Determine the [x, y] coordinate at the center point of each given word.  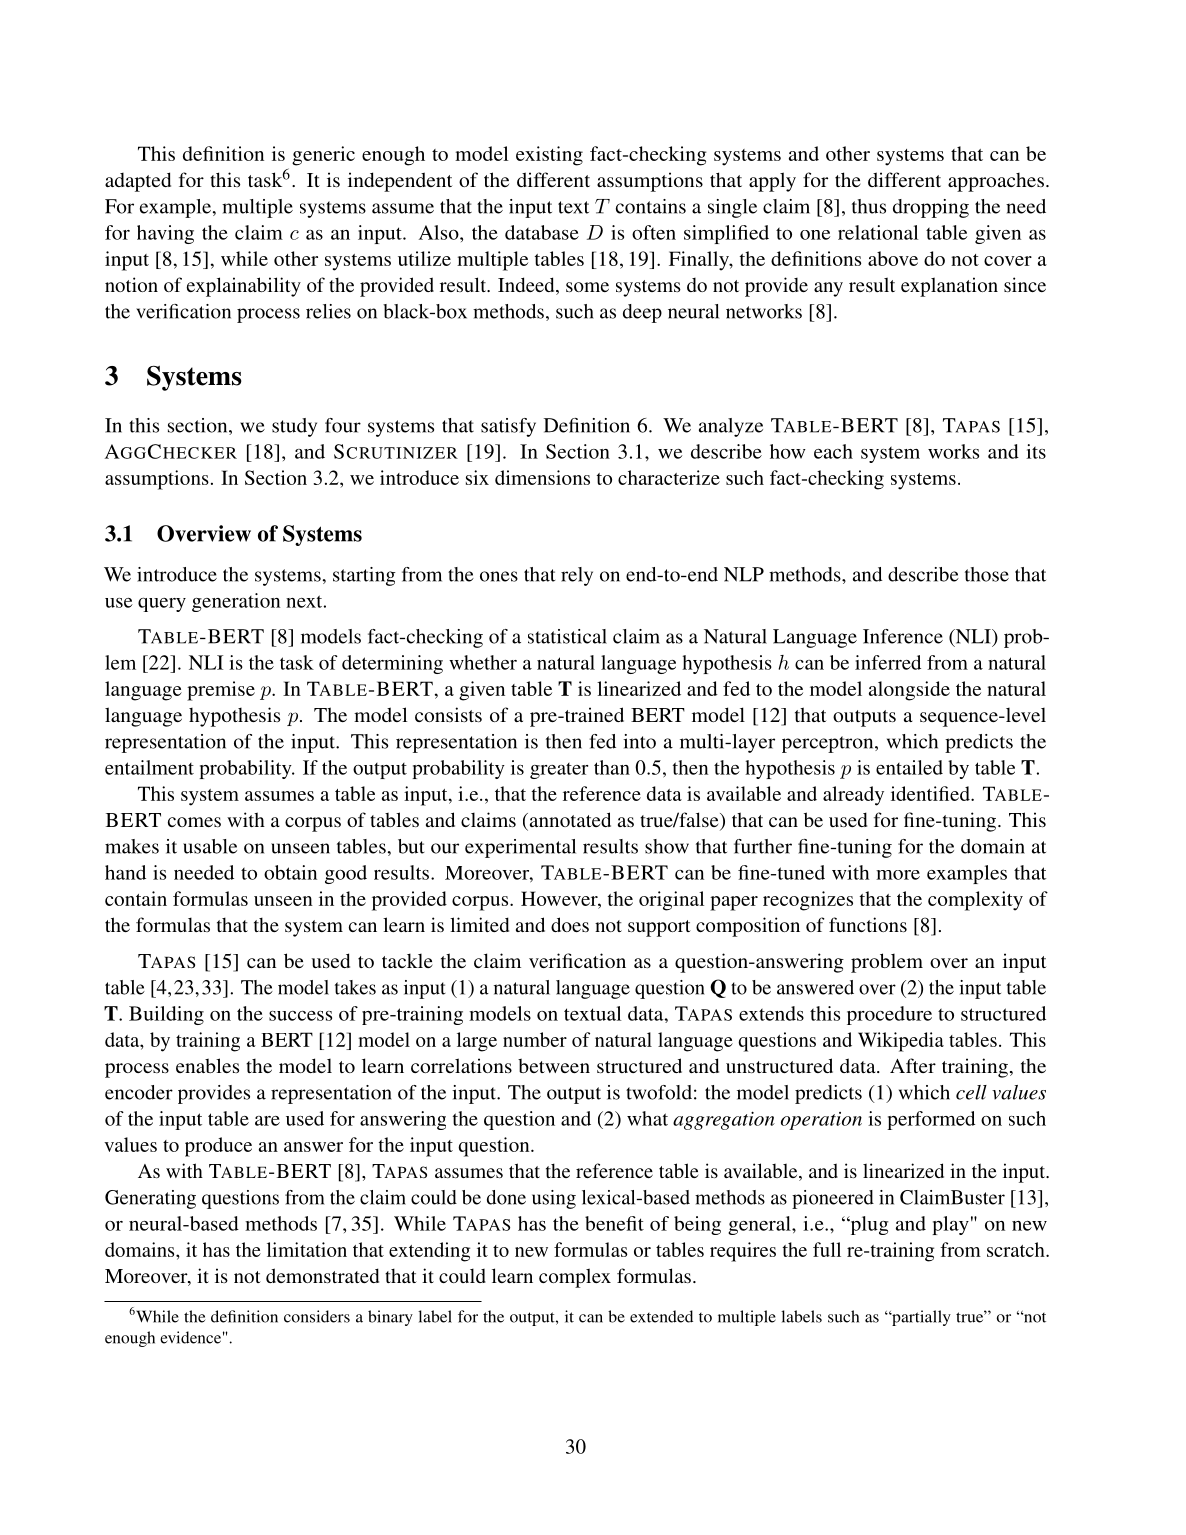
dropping [931, 208]
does [570, 924]
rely [577, 576]
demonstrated [322, 1275]
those [987, 574]
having [165, 234]
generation [236, 602]
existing [549, 156]
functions [868, 924]
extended [661, 1316]
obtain [290, 872]
